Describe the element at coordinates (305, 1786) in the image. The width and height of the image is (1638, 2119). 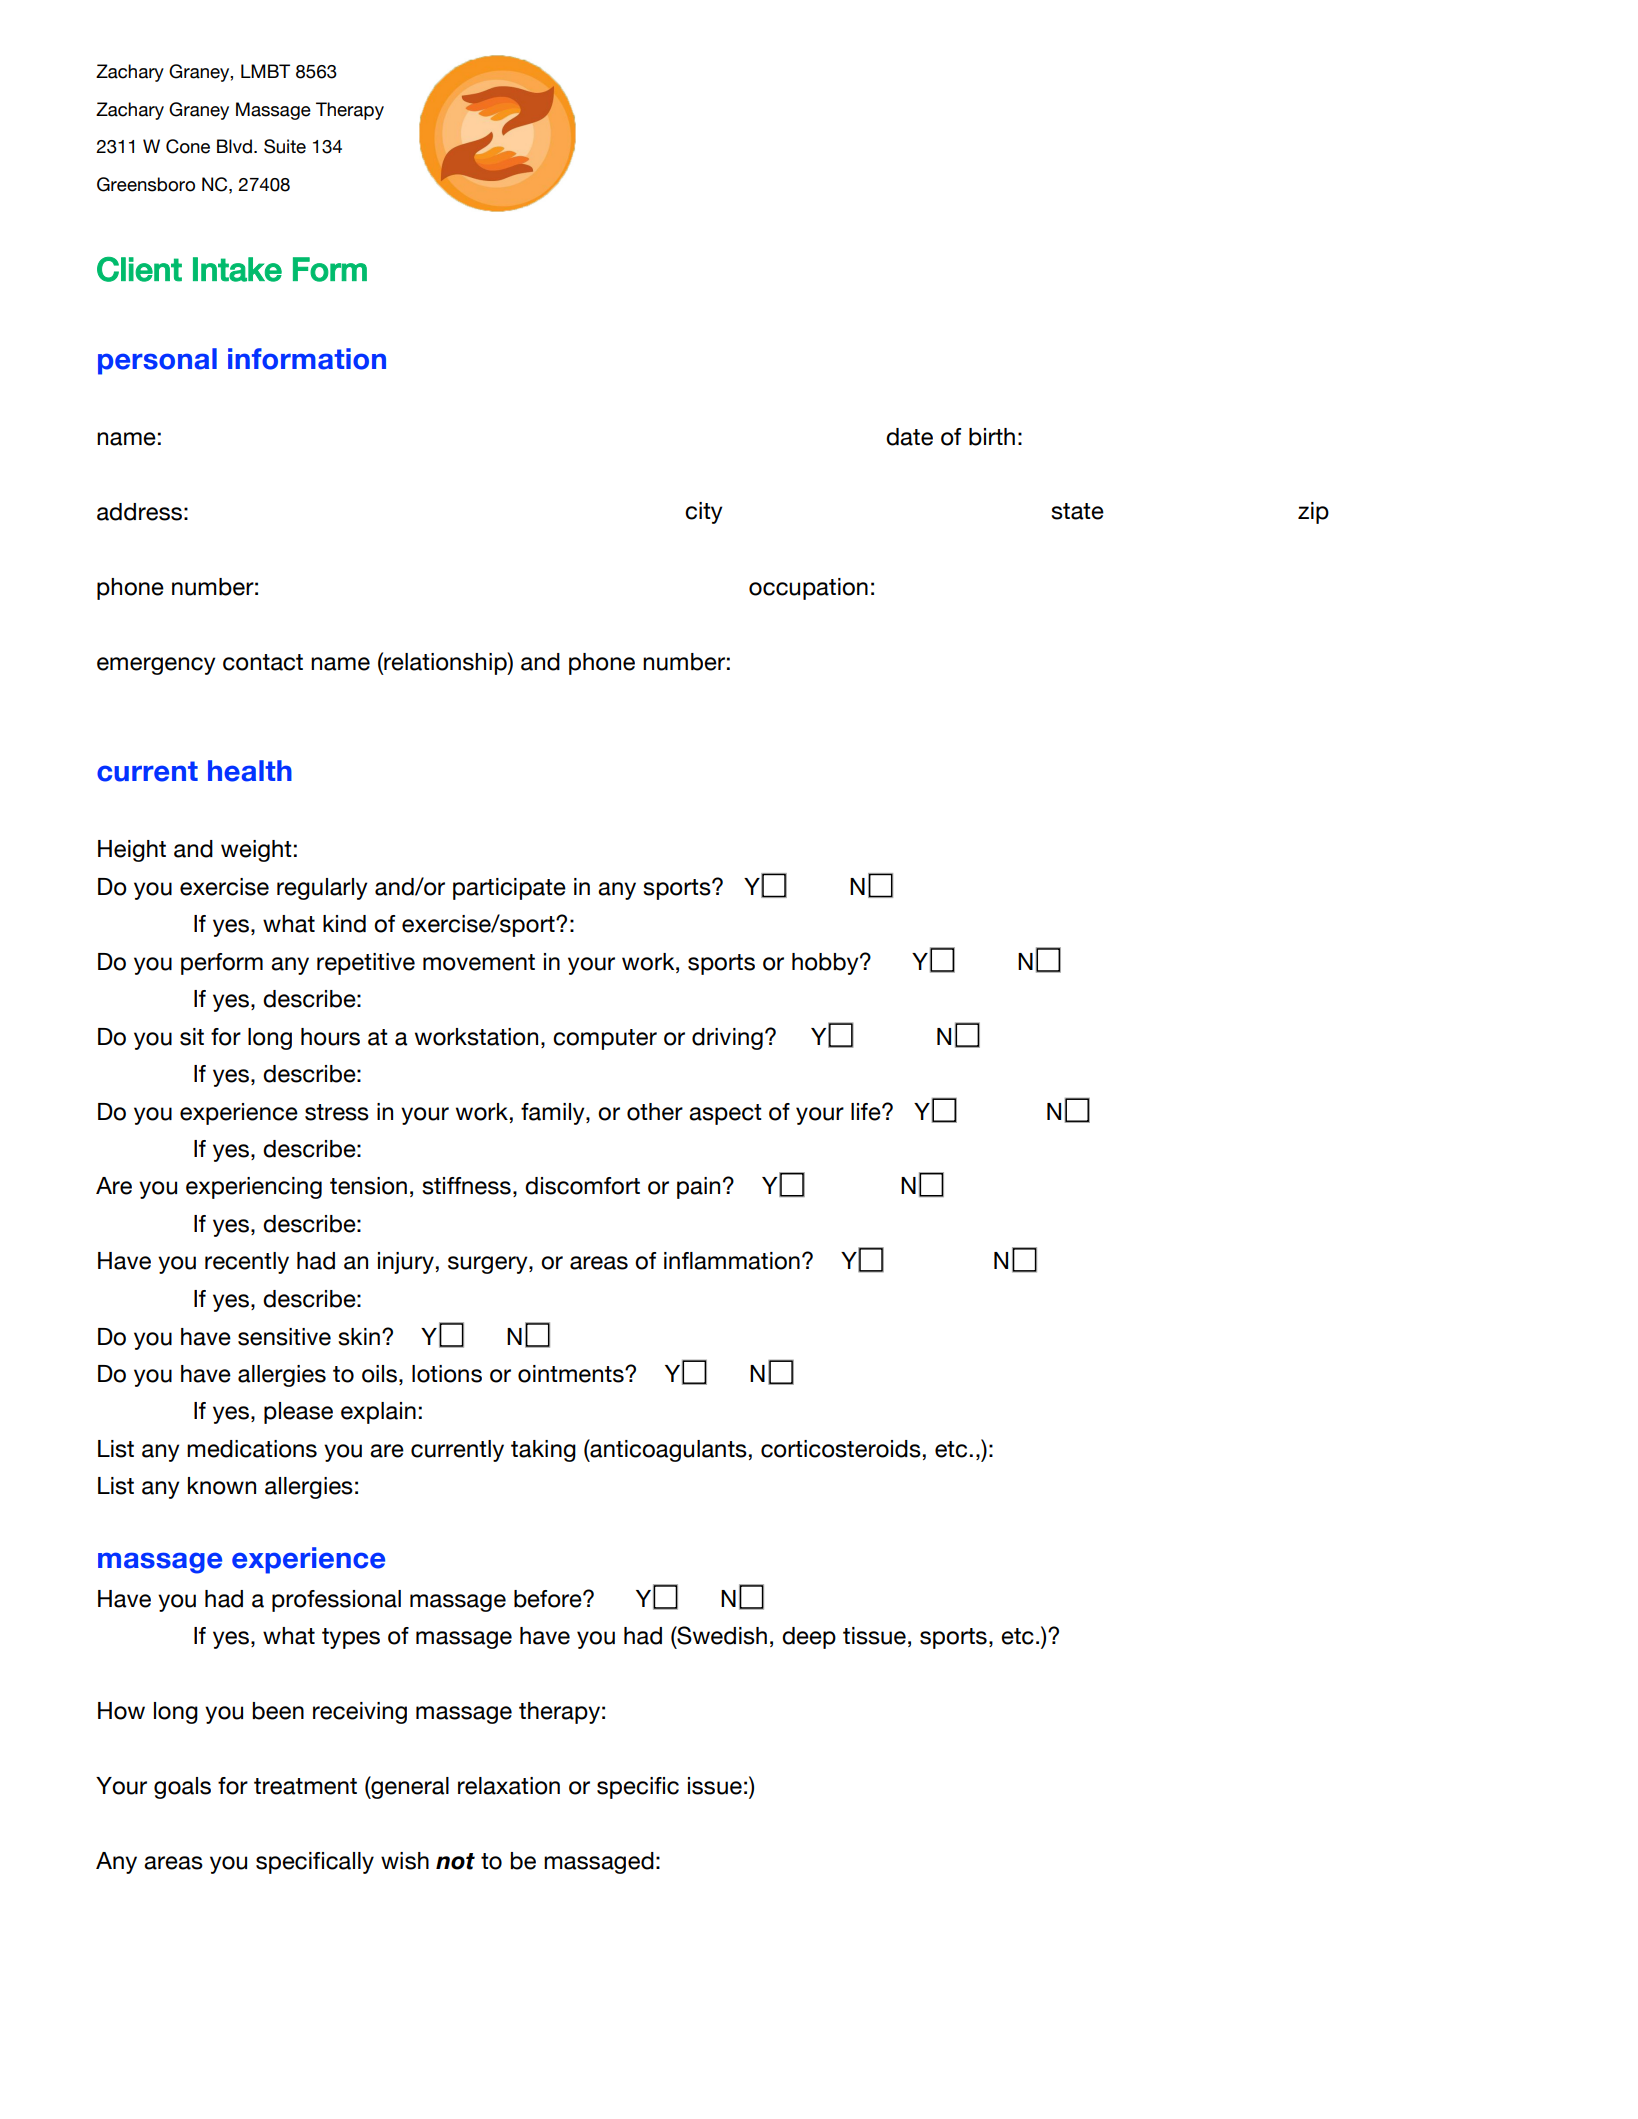
I see `treatment` at that location.
